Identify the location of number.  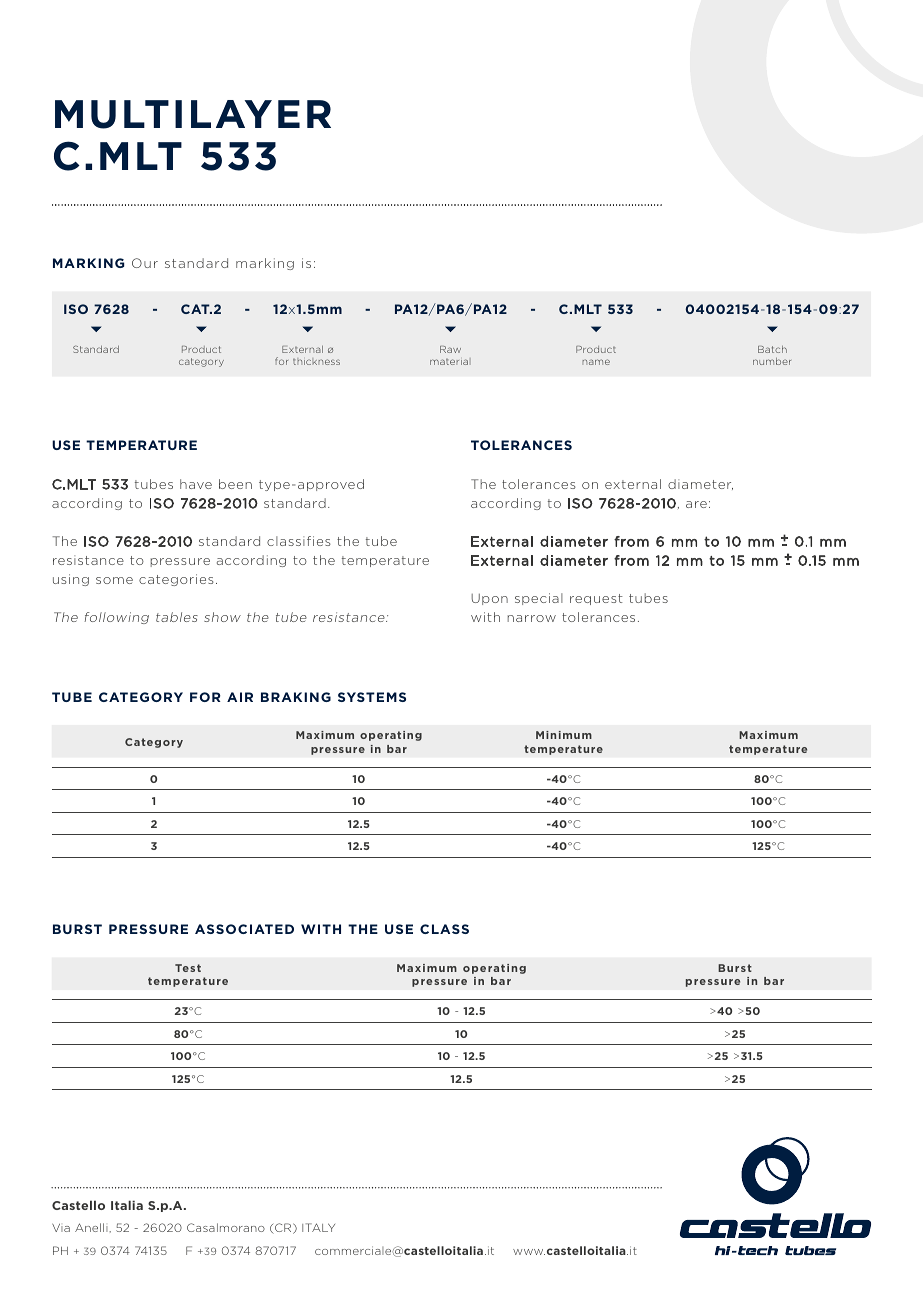
(772, 361).
